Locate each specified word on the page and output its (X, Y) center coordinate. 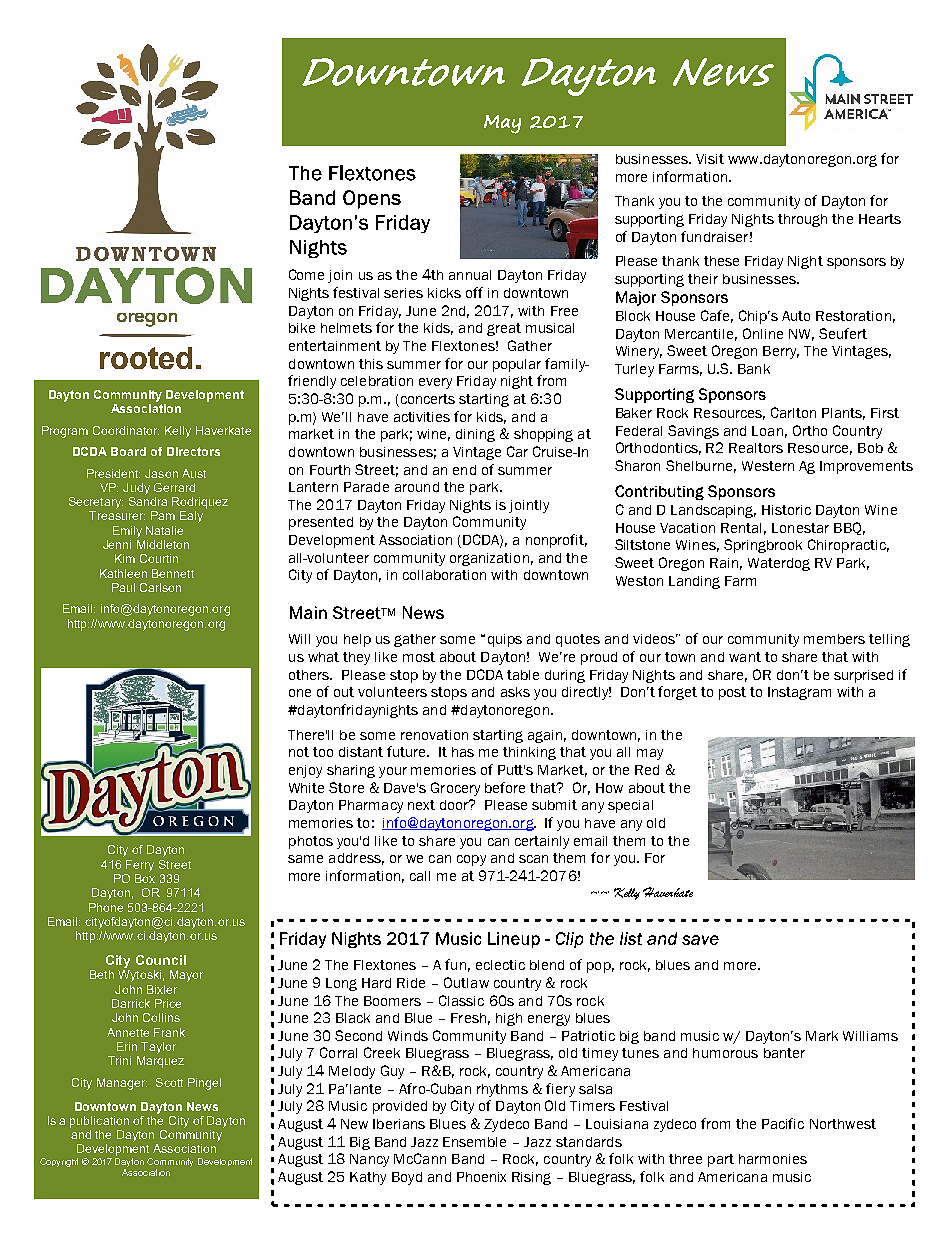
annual (470, 275)
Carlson (160, 587)
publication (99, 1122)
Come (306, 274)
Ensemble (474, 1142)
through (802, 220)
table (523, 675)
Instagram (799, 693)
